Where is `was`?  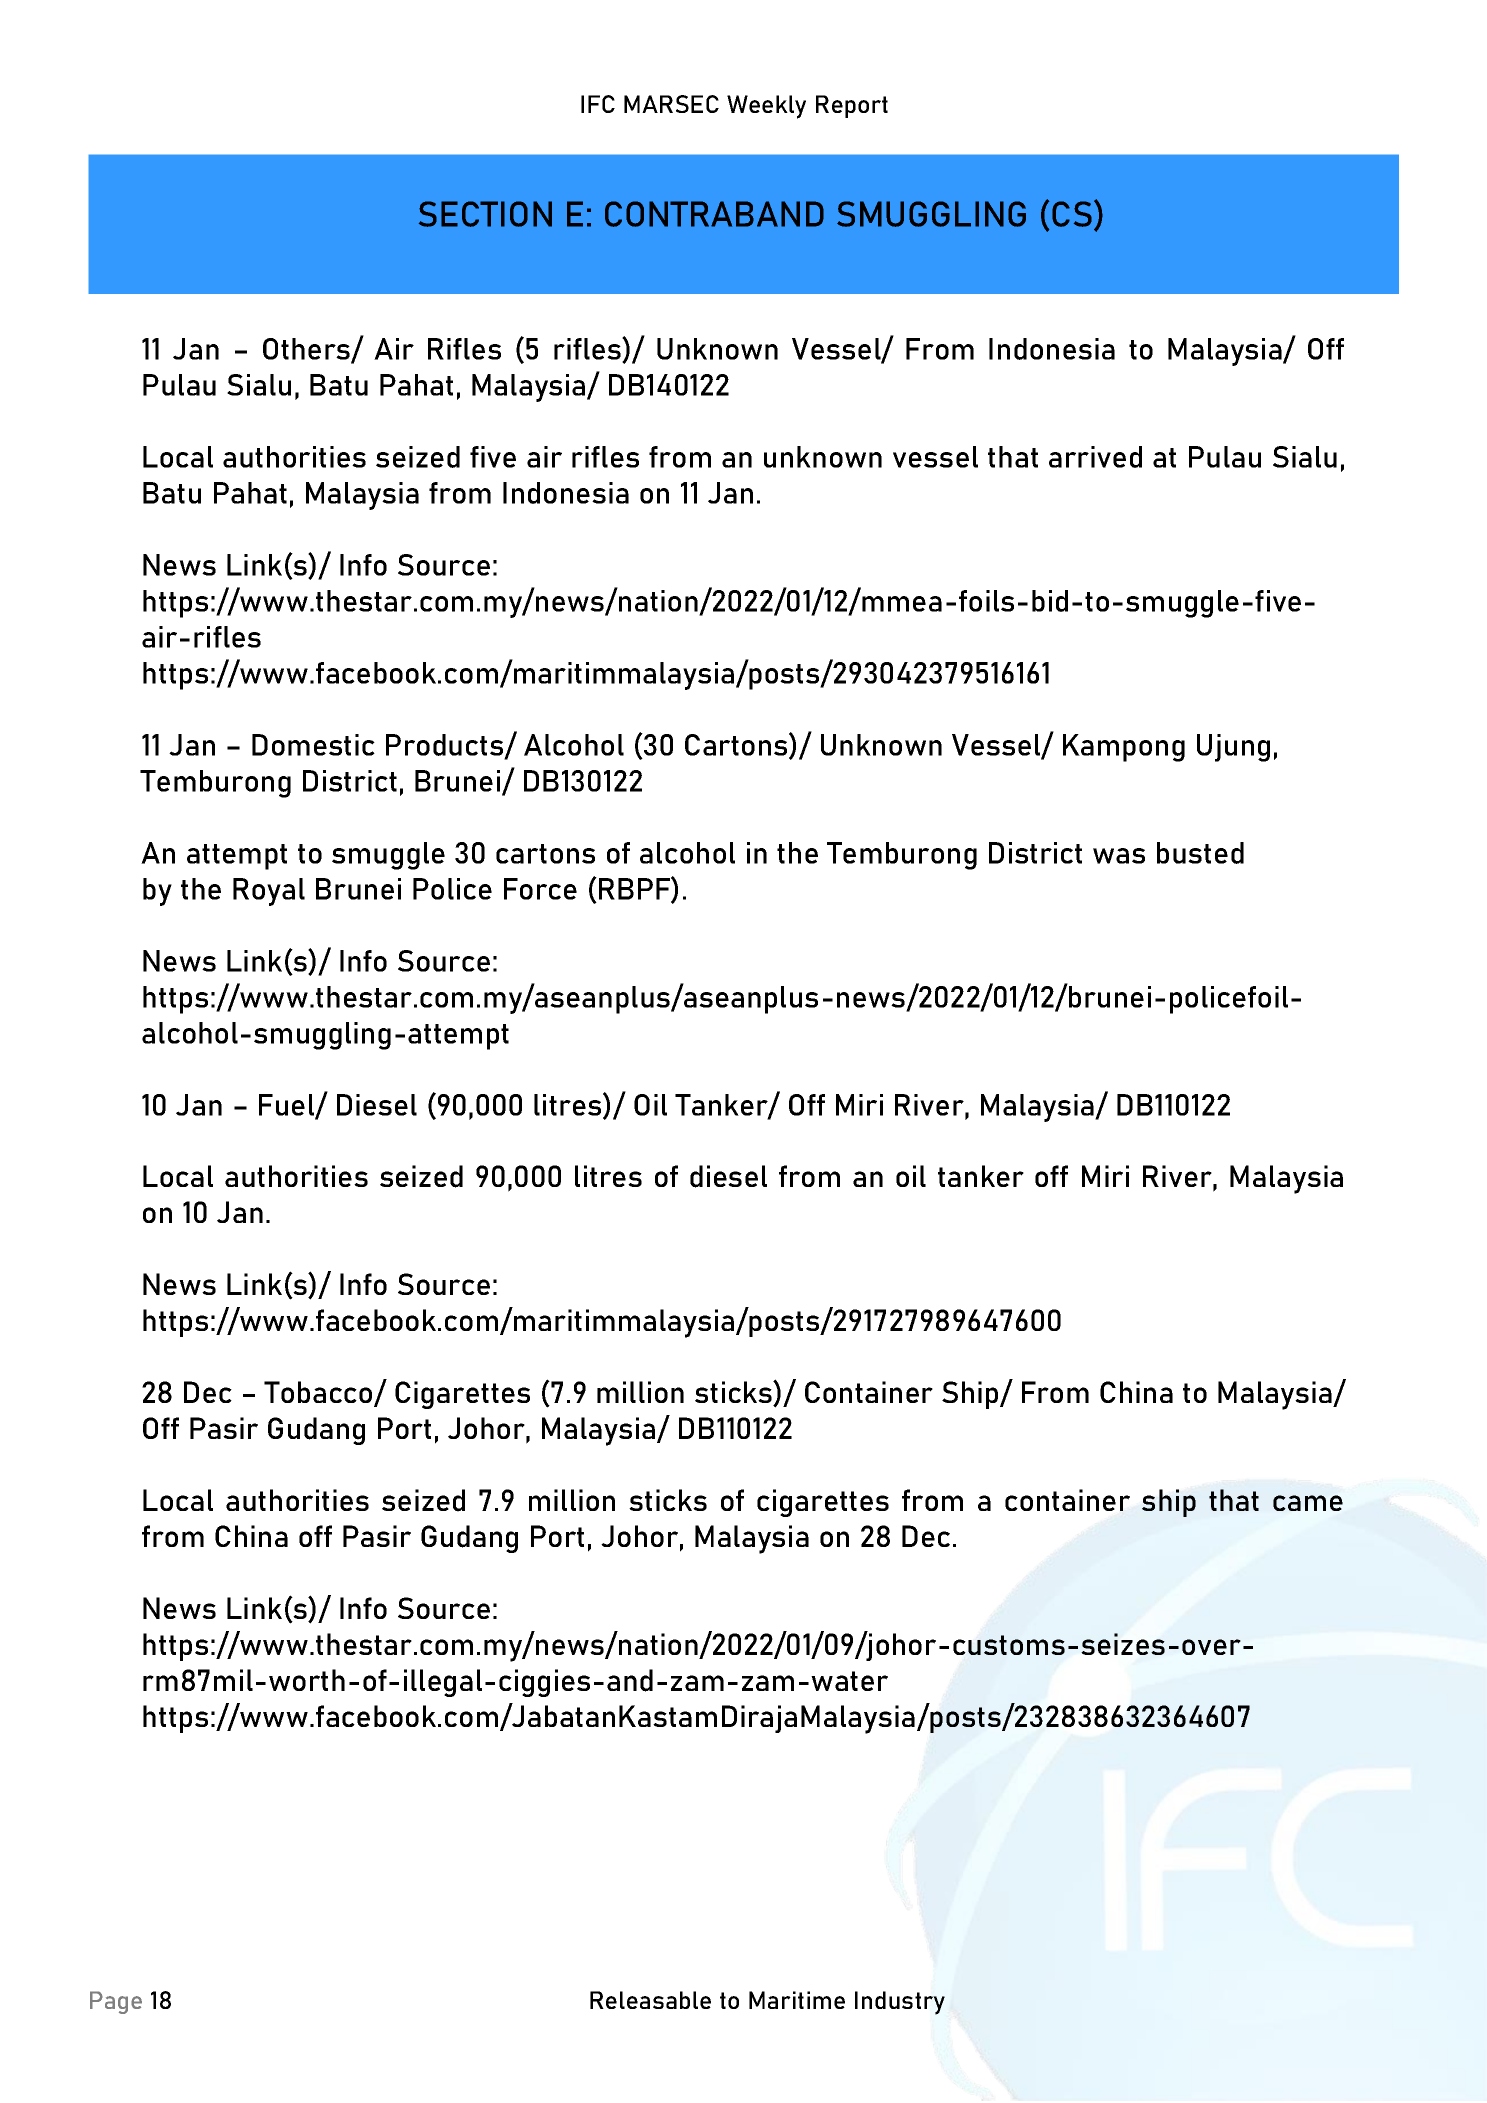
was is located at coordinates (1119, 856).
